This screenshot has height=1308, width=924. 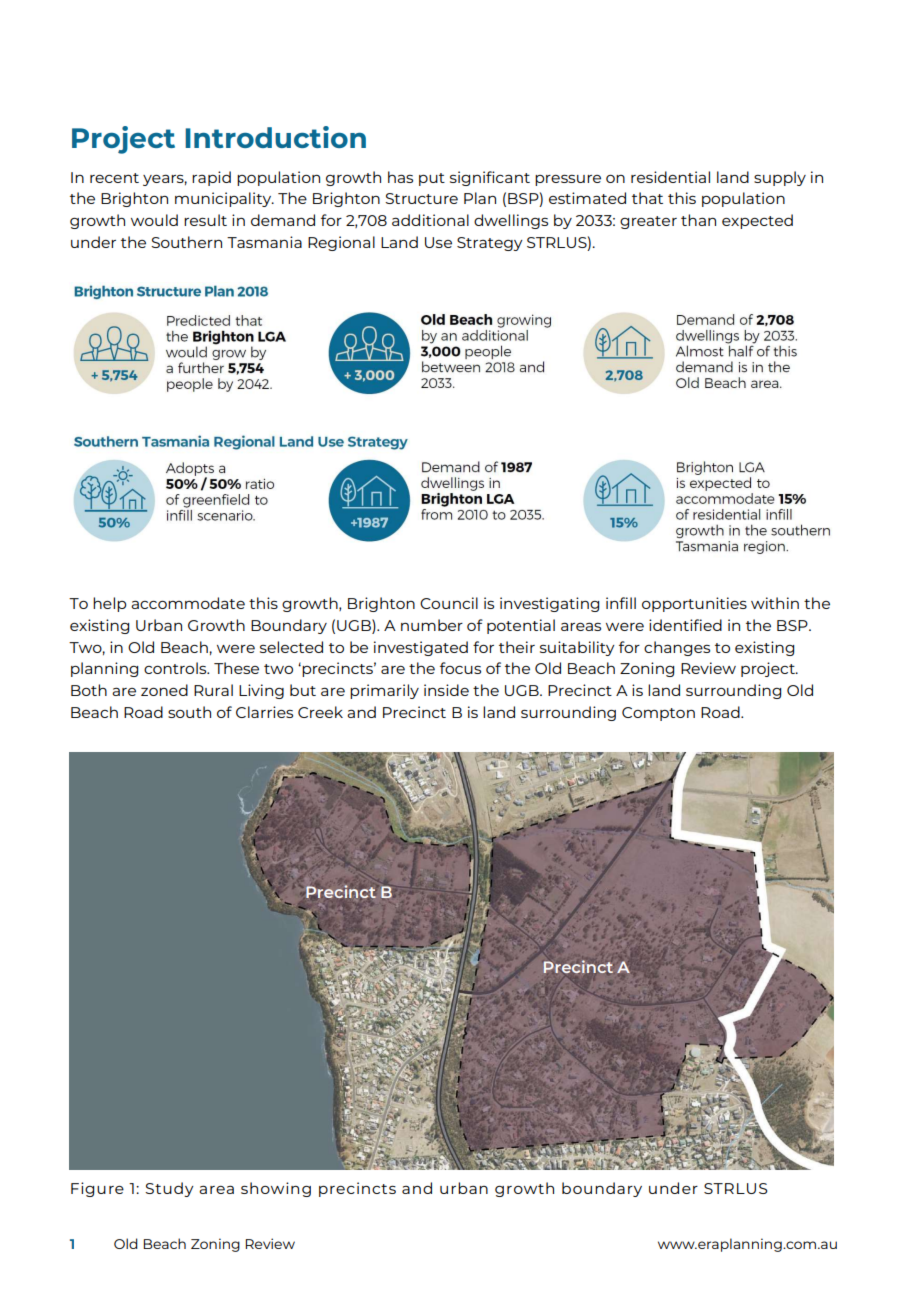 What do you see at coordinates (97, 1189) in the screenshot?
I see `Figure` at bounding box center [97, 1189].
